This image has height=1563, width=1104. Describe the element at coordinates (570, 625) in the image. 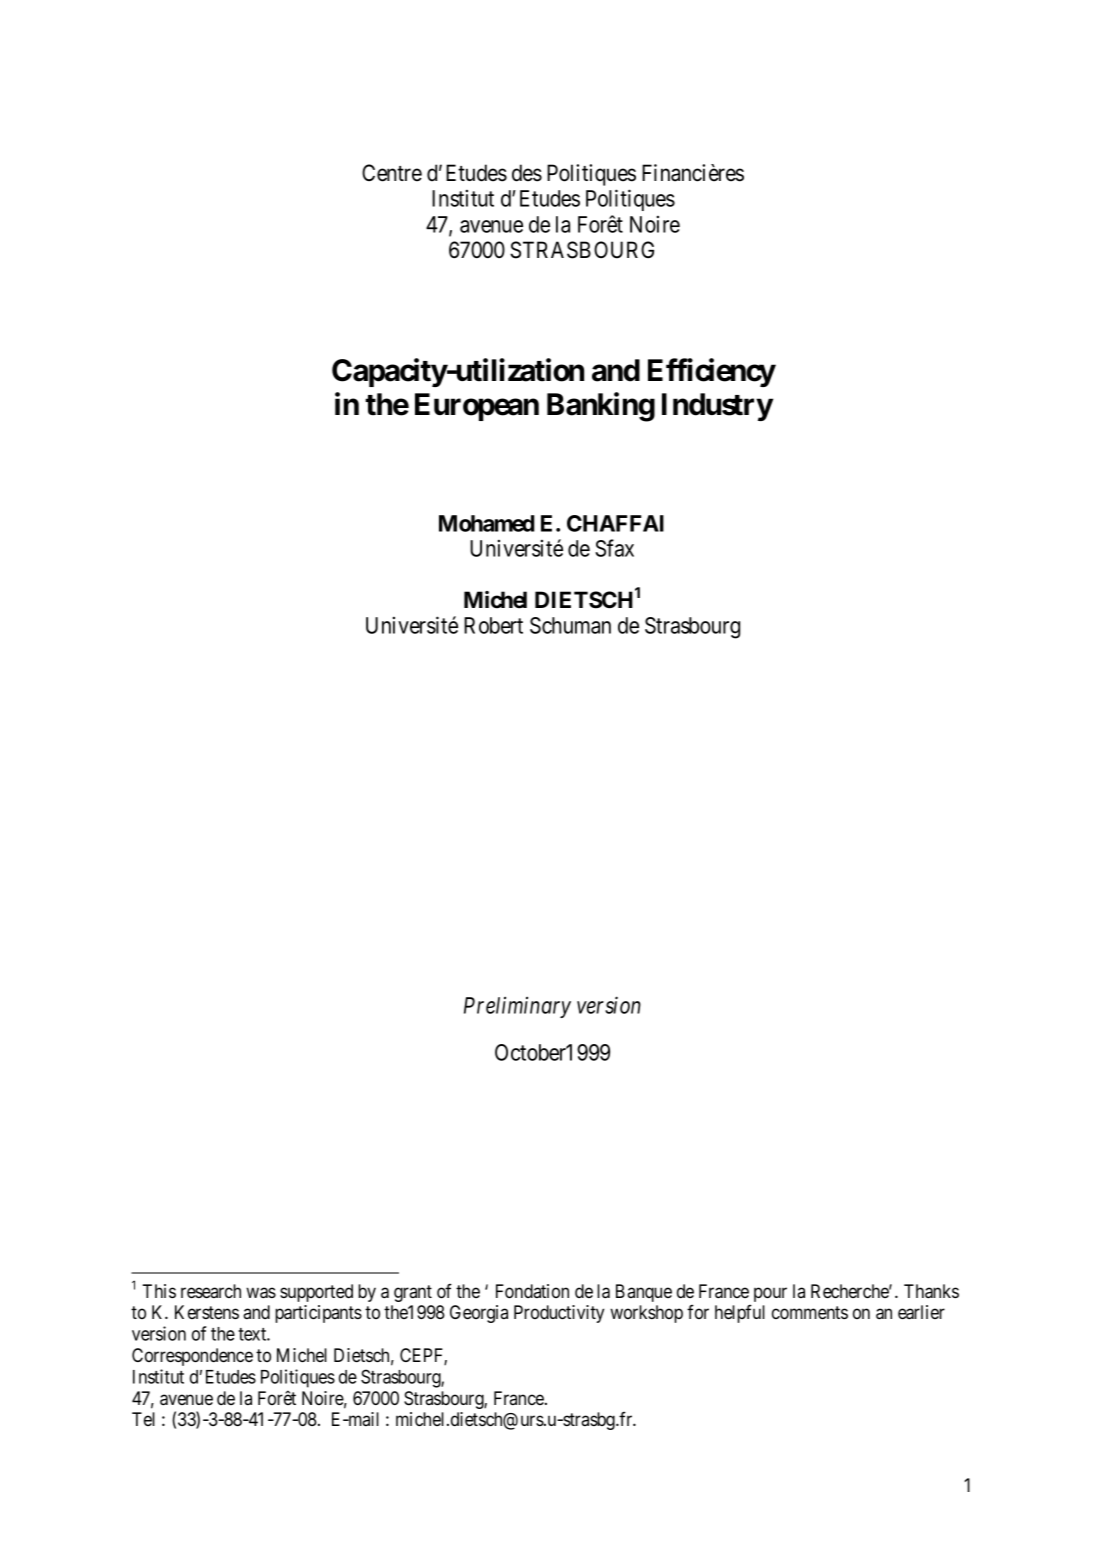

I see `Schuman` at that location.
